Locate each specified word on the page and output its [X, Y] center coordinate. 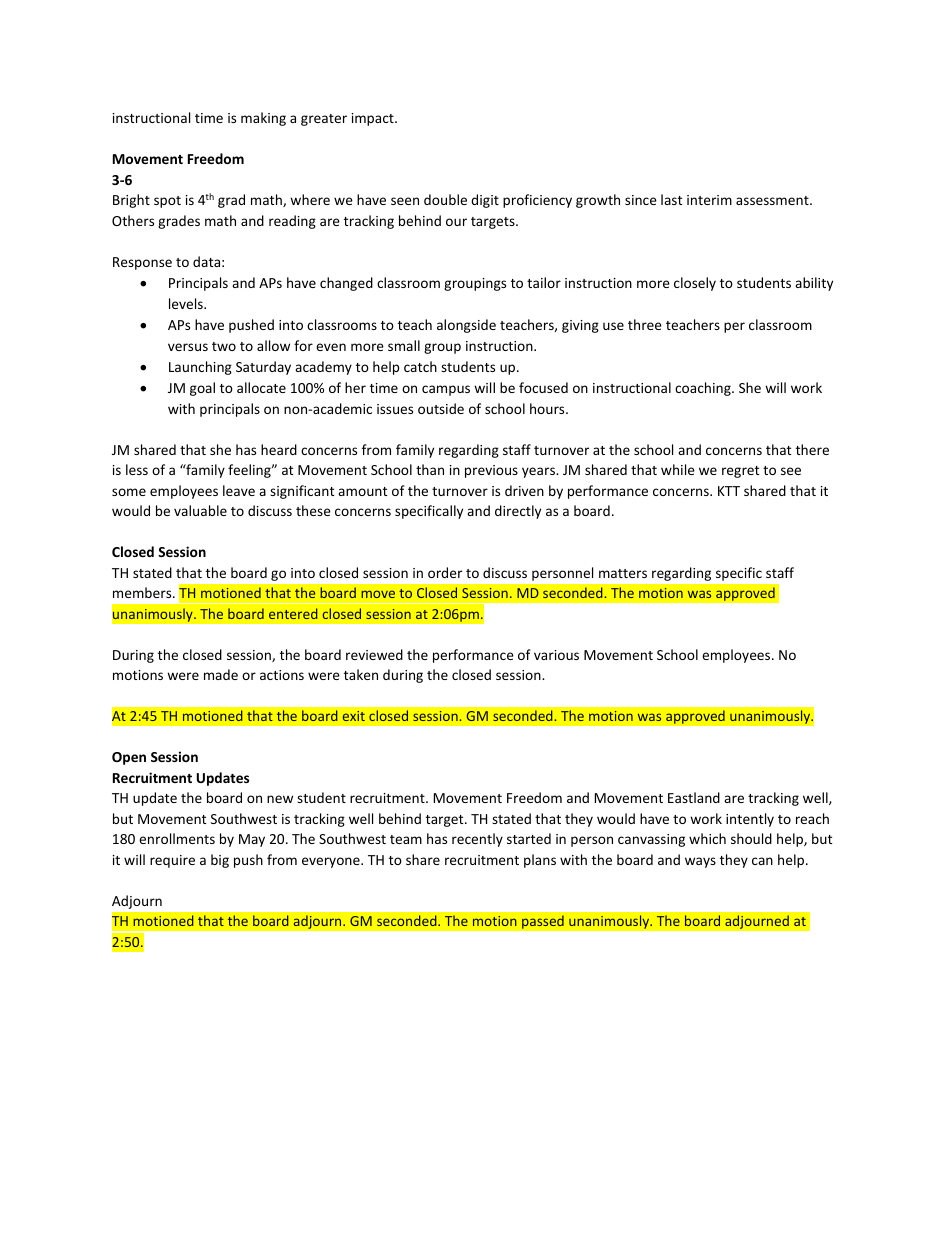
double [445, 199]
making [263, 119]
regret [740, 472]
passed [543, 922]
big [220, 861]
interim [709, 200]
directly [518, 512]
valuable [200, 510]
